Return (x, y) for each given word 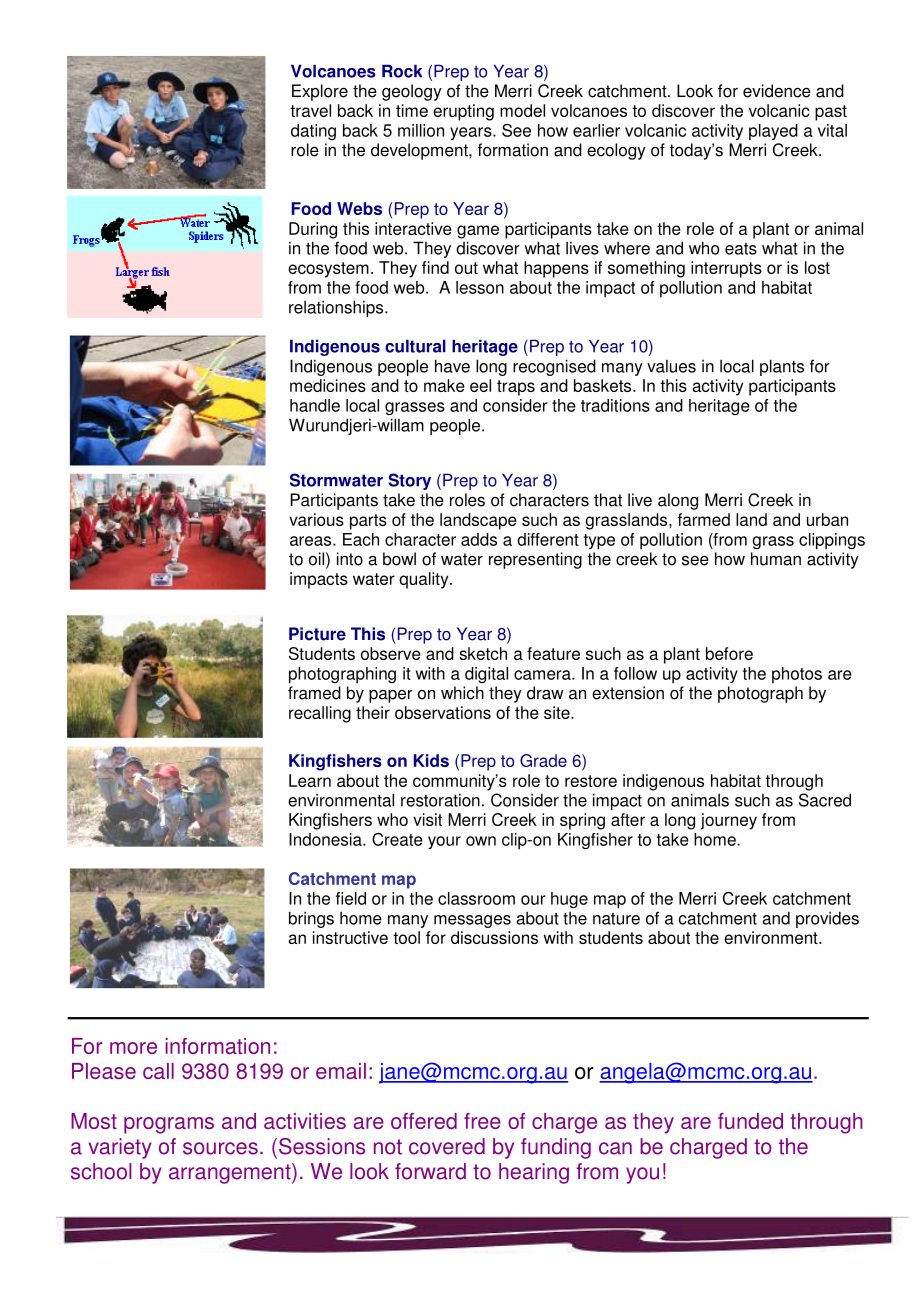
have (452, 366)
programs (169, 1125)
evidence (777, 91)
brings (311, 919)
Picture (317, 634)
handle (315, 405)
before (729, 653)
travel (310, 110)
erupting (463, 112)
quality (425, 580)
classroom (476, 898)
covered (447, 1146)
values (671, 366)
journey (728, 821)
